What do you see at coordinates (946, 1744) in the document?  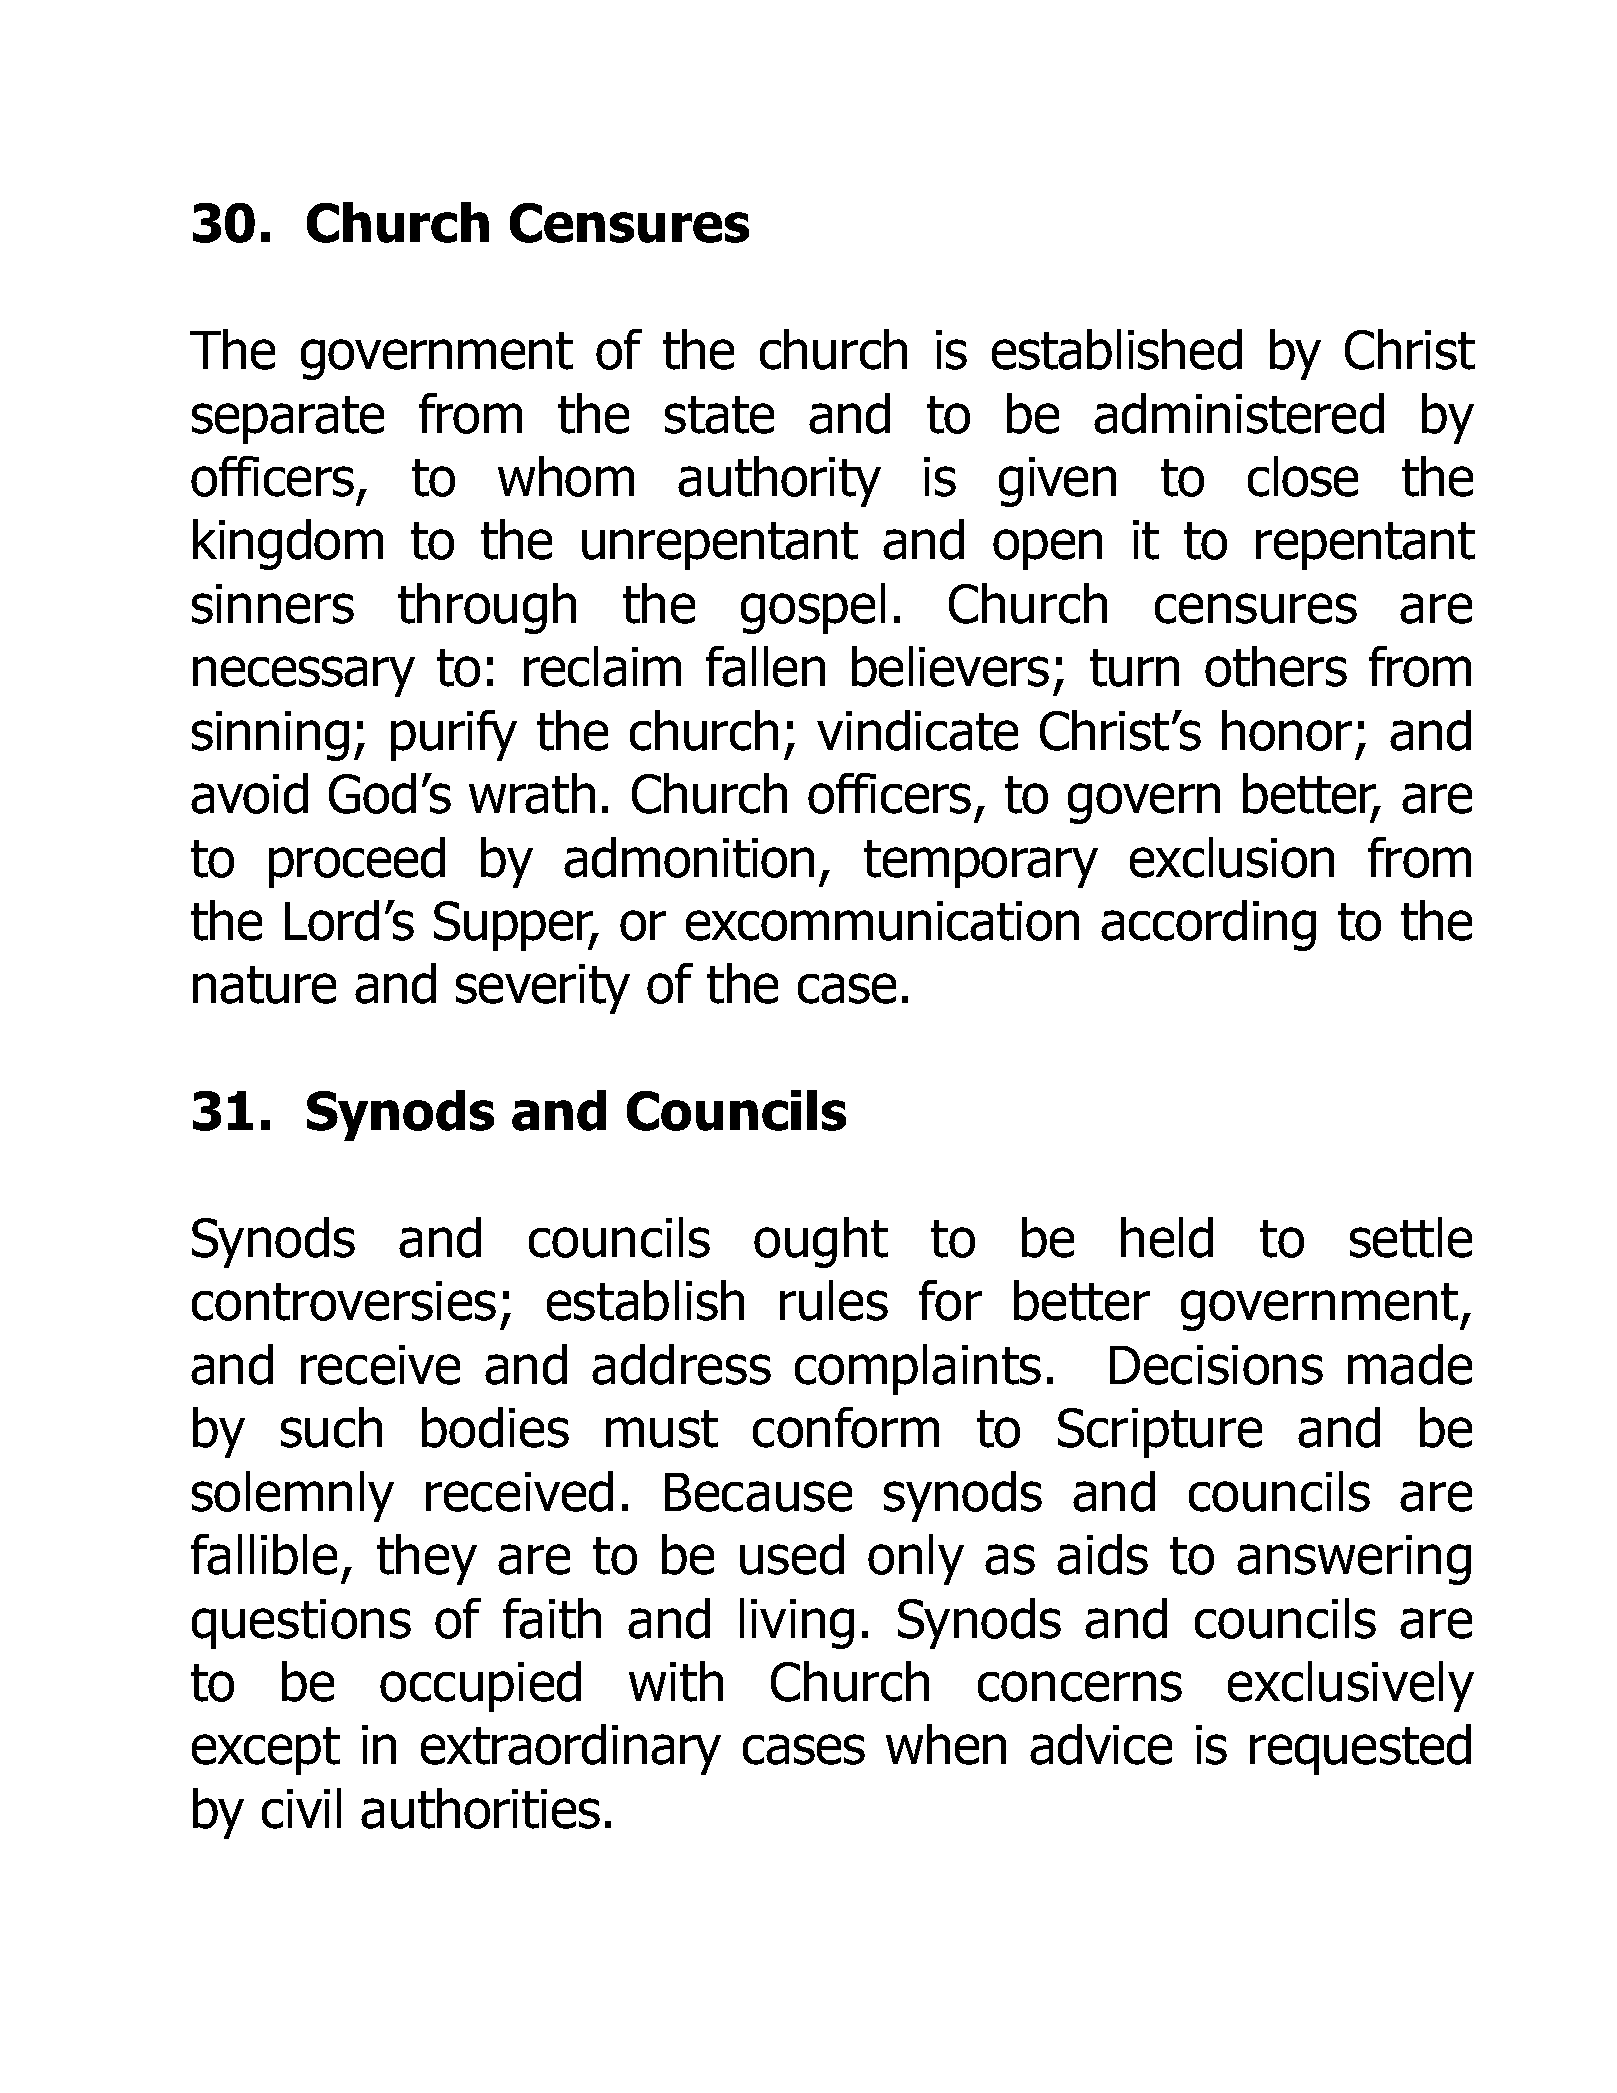 I see `when` at bounding box center [946, 1744].
